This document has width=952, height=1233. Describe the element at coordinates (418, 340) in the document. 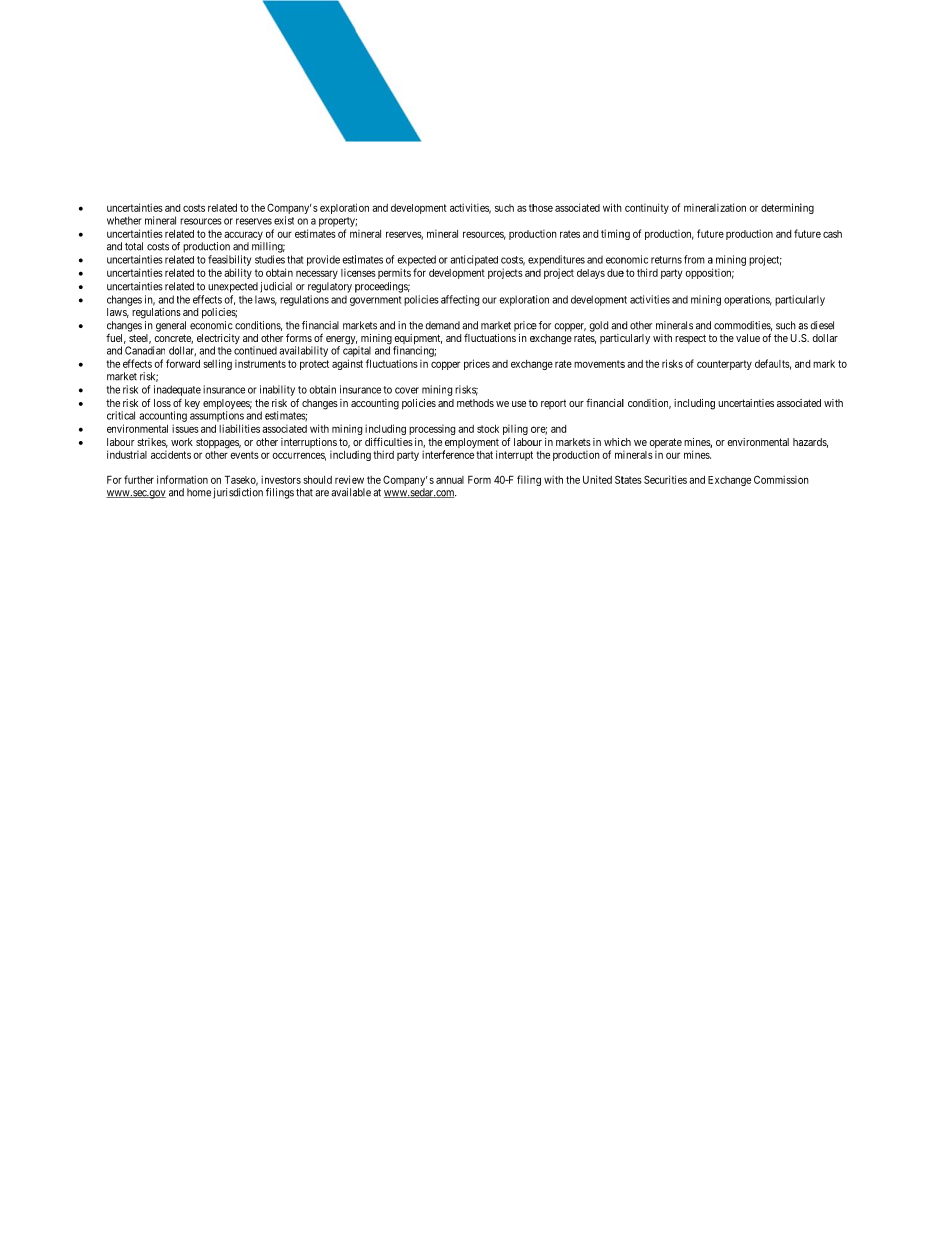

I see `equipment` at that location.
